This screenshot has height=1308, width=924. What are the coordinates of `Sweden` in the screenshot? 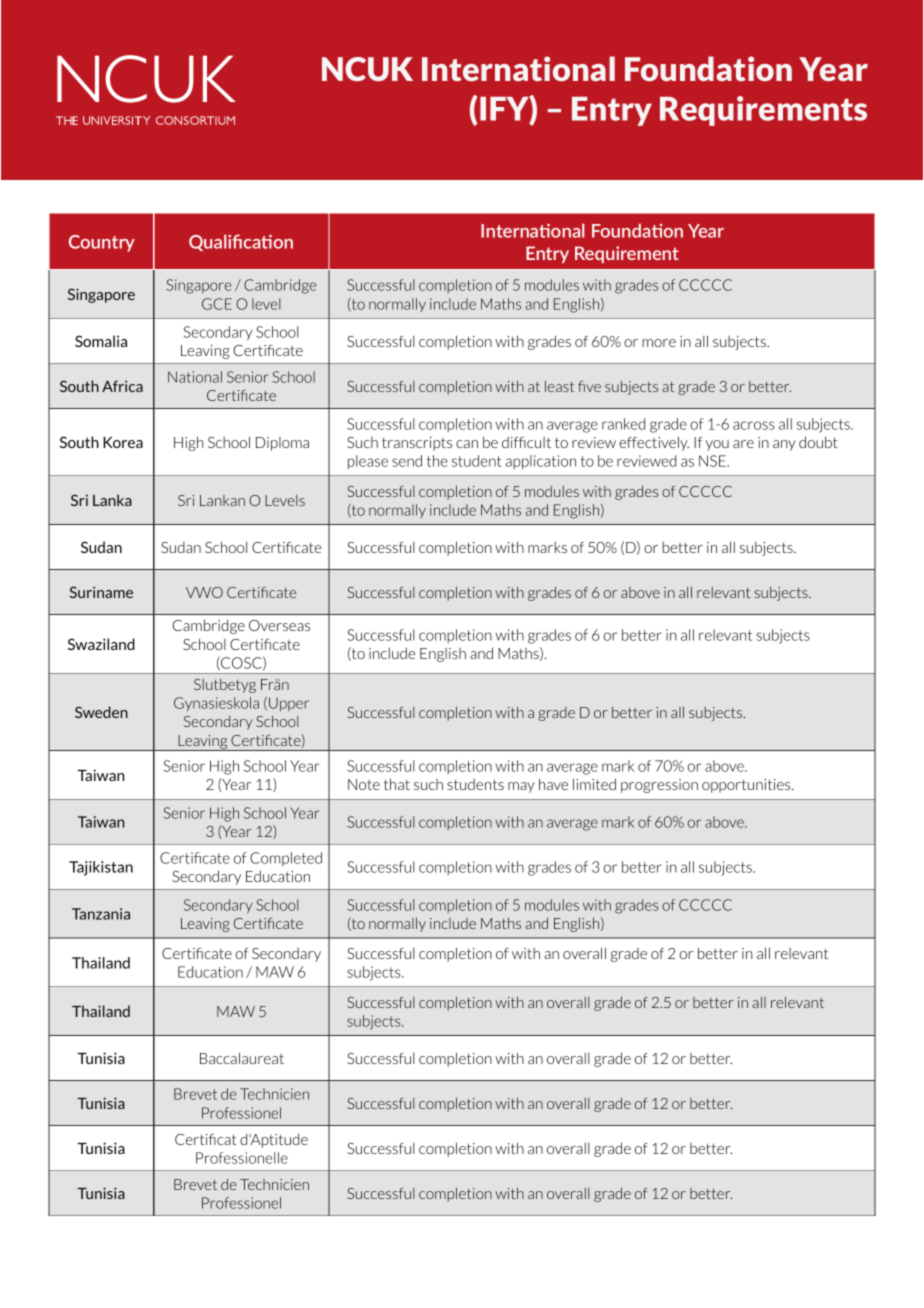 It's located at (101, 712).
